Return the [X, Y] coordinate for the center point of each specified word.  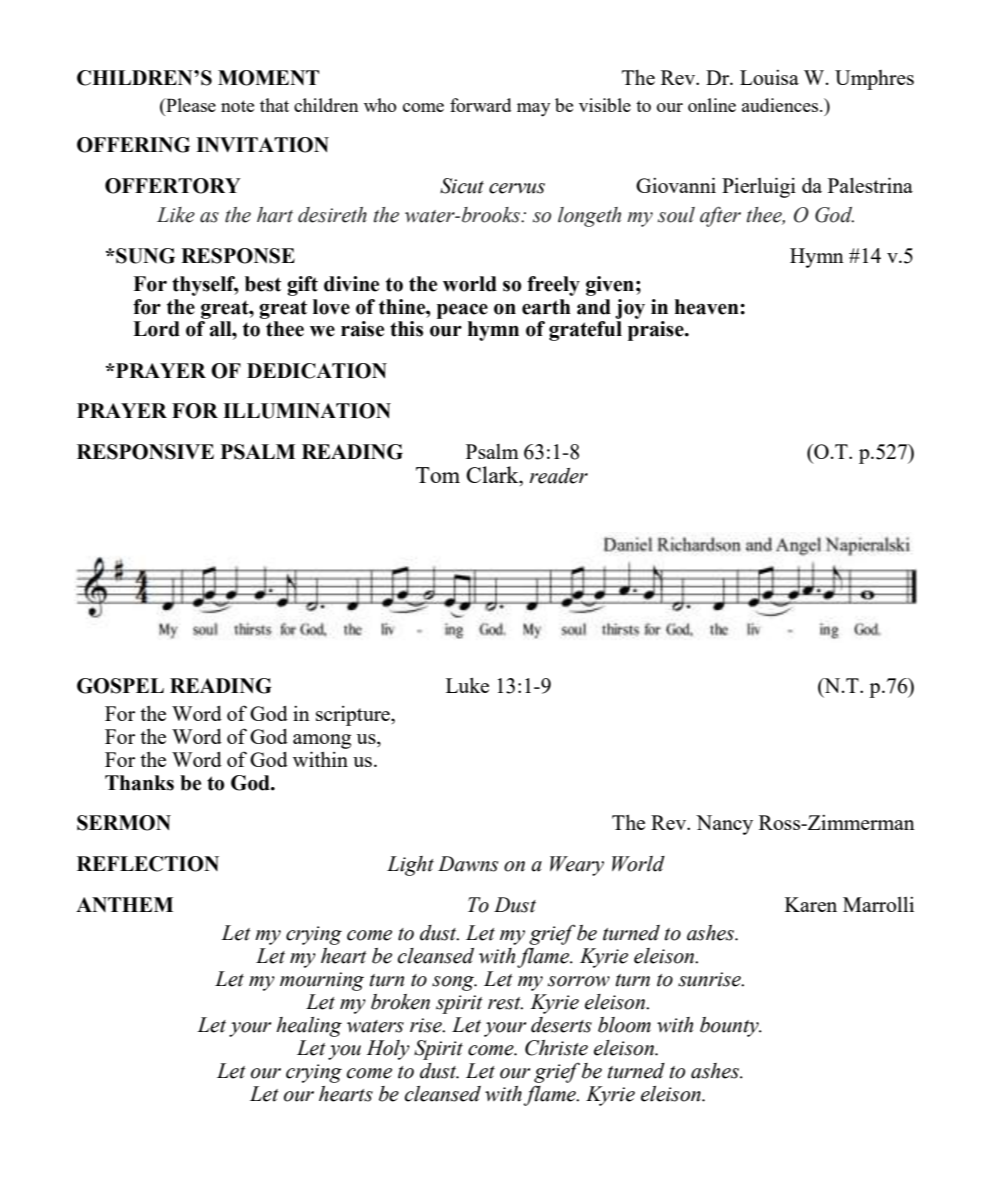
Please [190, 105]
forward [480, 105]
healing [309, 1027]
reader [558, 476]
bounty [730, 1027]
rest [505, 1003]
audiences [781, 105]
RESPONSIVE [145, 452]
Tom [438, 475]
